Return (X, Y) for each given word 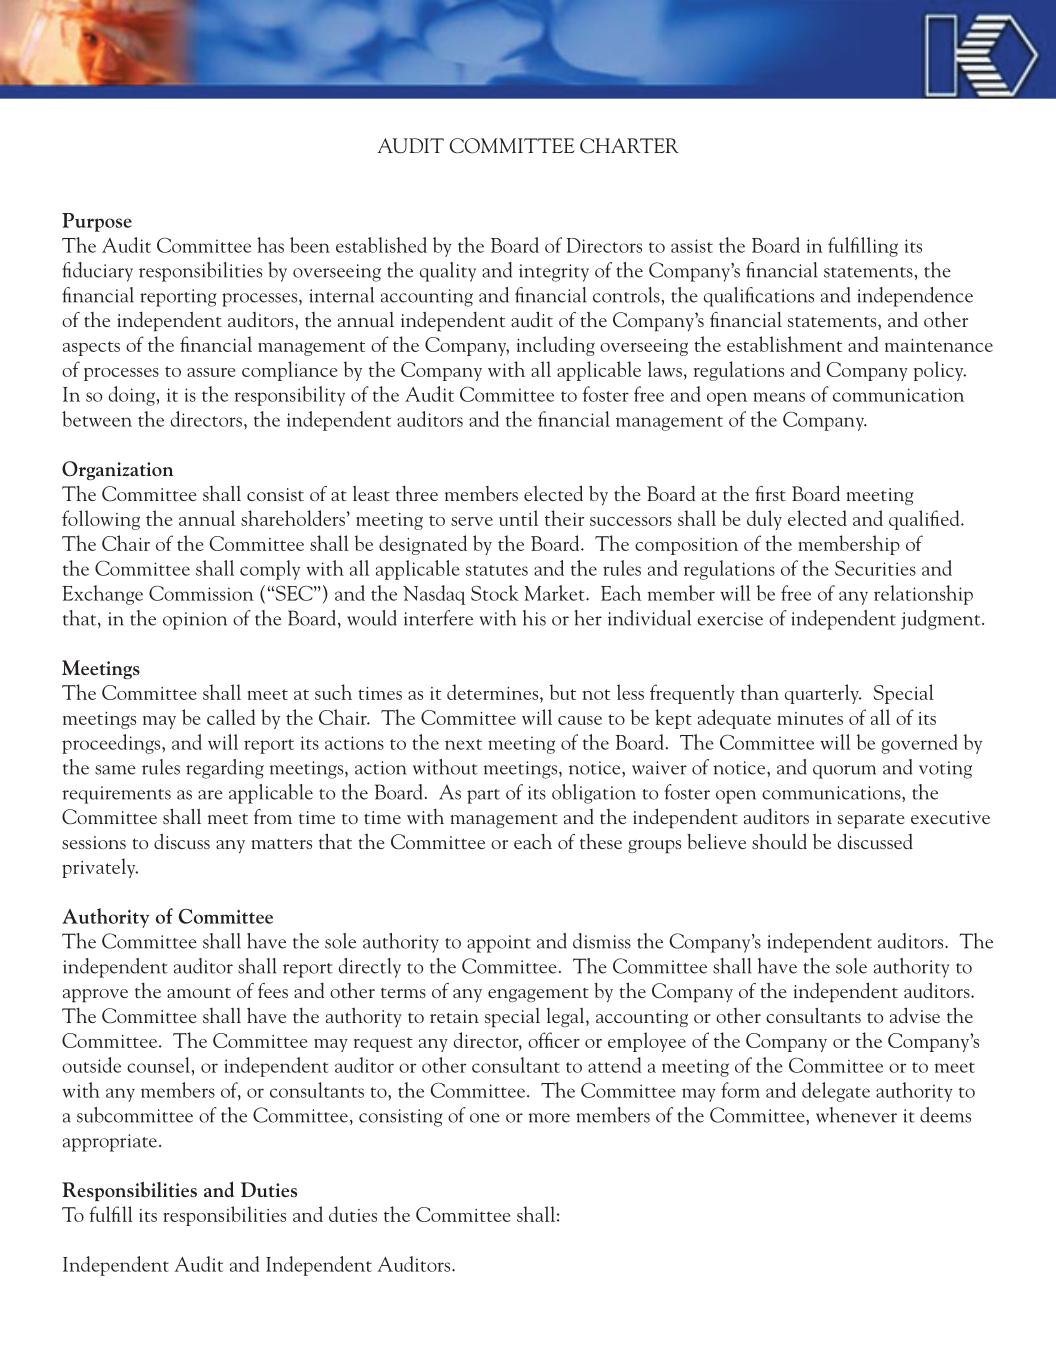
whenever (856, 1115)
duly (764, 520)
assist (692, 246)
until (518, 518)
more (549, 1118)
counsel (158, 1065)
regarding (225, 769)
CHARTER (629, 145)
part (483, 796)
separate (871, 821)
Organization (117, 470)
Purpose (97, 222)
